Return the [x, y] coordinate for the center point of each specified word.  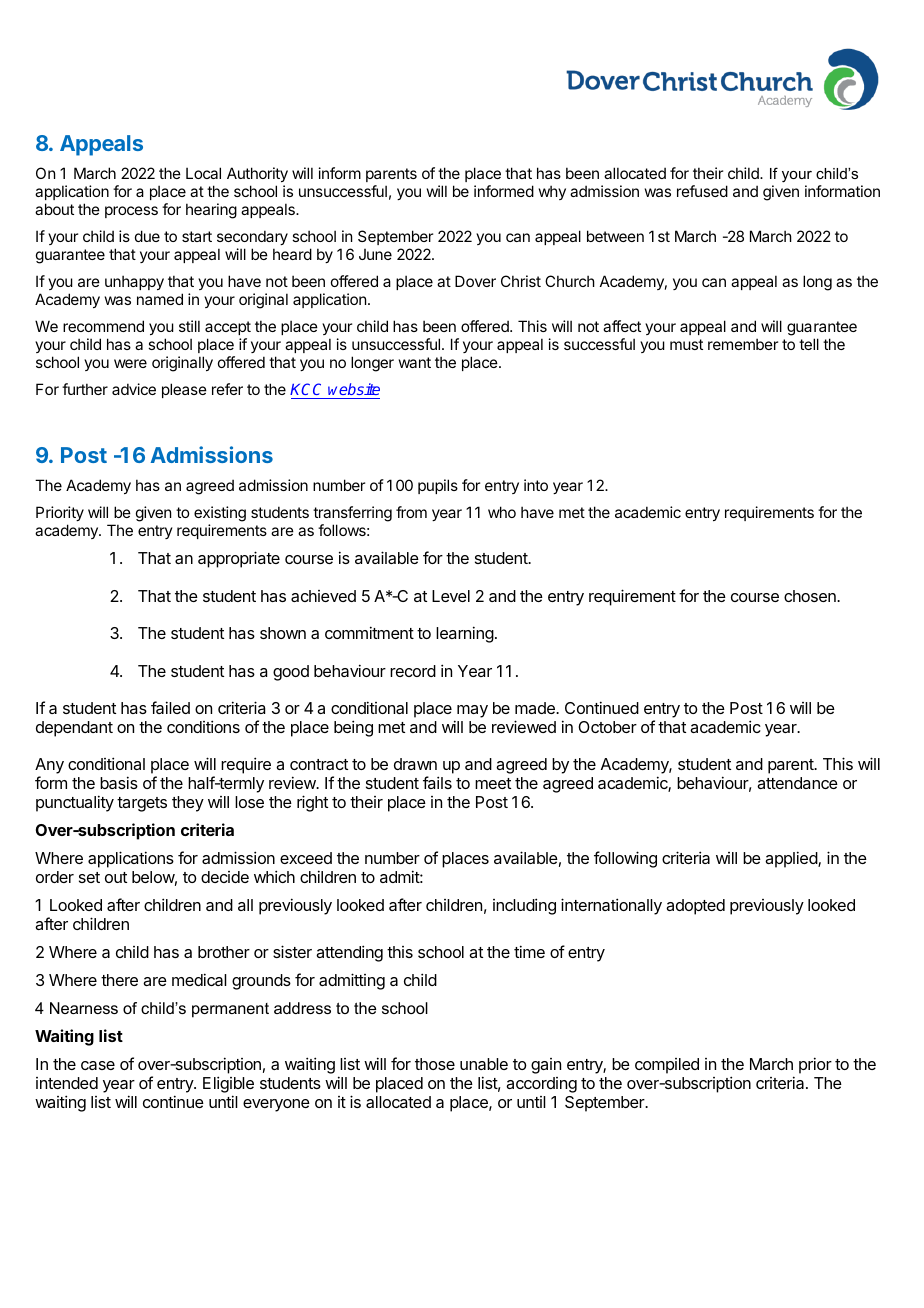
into [536, 485]
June [375, 254]
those [435, 1064]
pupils [438, 486]
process [131, 212]
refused [702, 191]
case [98, 1065]
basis [119, 782]
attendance [797, 783]
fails [437, 782]
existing [220, 515]
